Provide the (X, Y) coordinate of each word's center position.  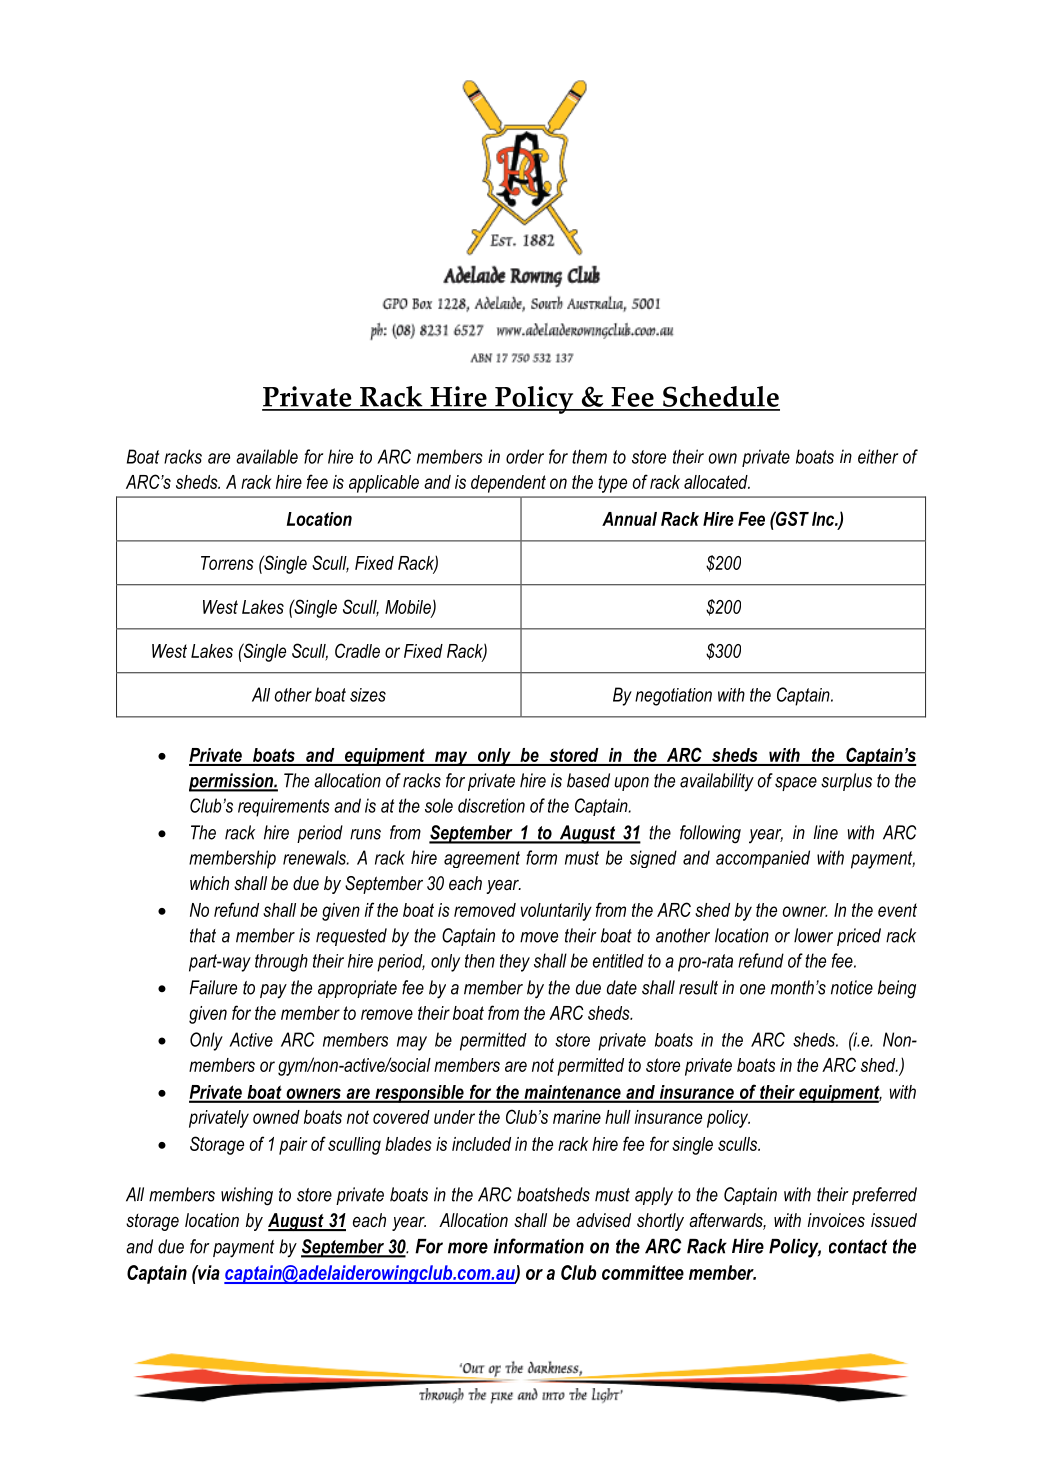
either (878, 456)
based (588, 780)
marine (577, 1117)
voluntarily (556, 912)
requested (351, 937)
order (525, 456)
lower (813, 935)
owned (276, 1117)
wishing (247, 1196)
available (267, 456)
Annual (629, 519)
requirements (284, 807)
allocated (717, 482)
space (796, 784)
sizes (368, 695)
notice (852, 987)
